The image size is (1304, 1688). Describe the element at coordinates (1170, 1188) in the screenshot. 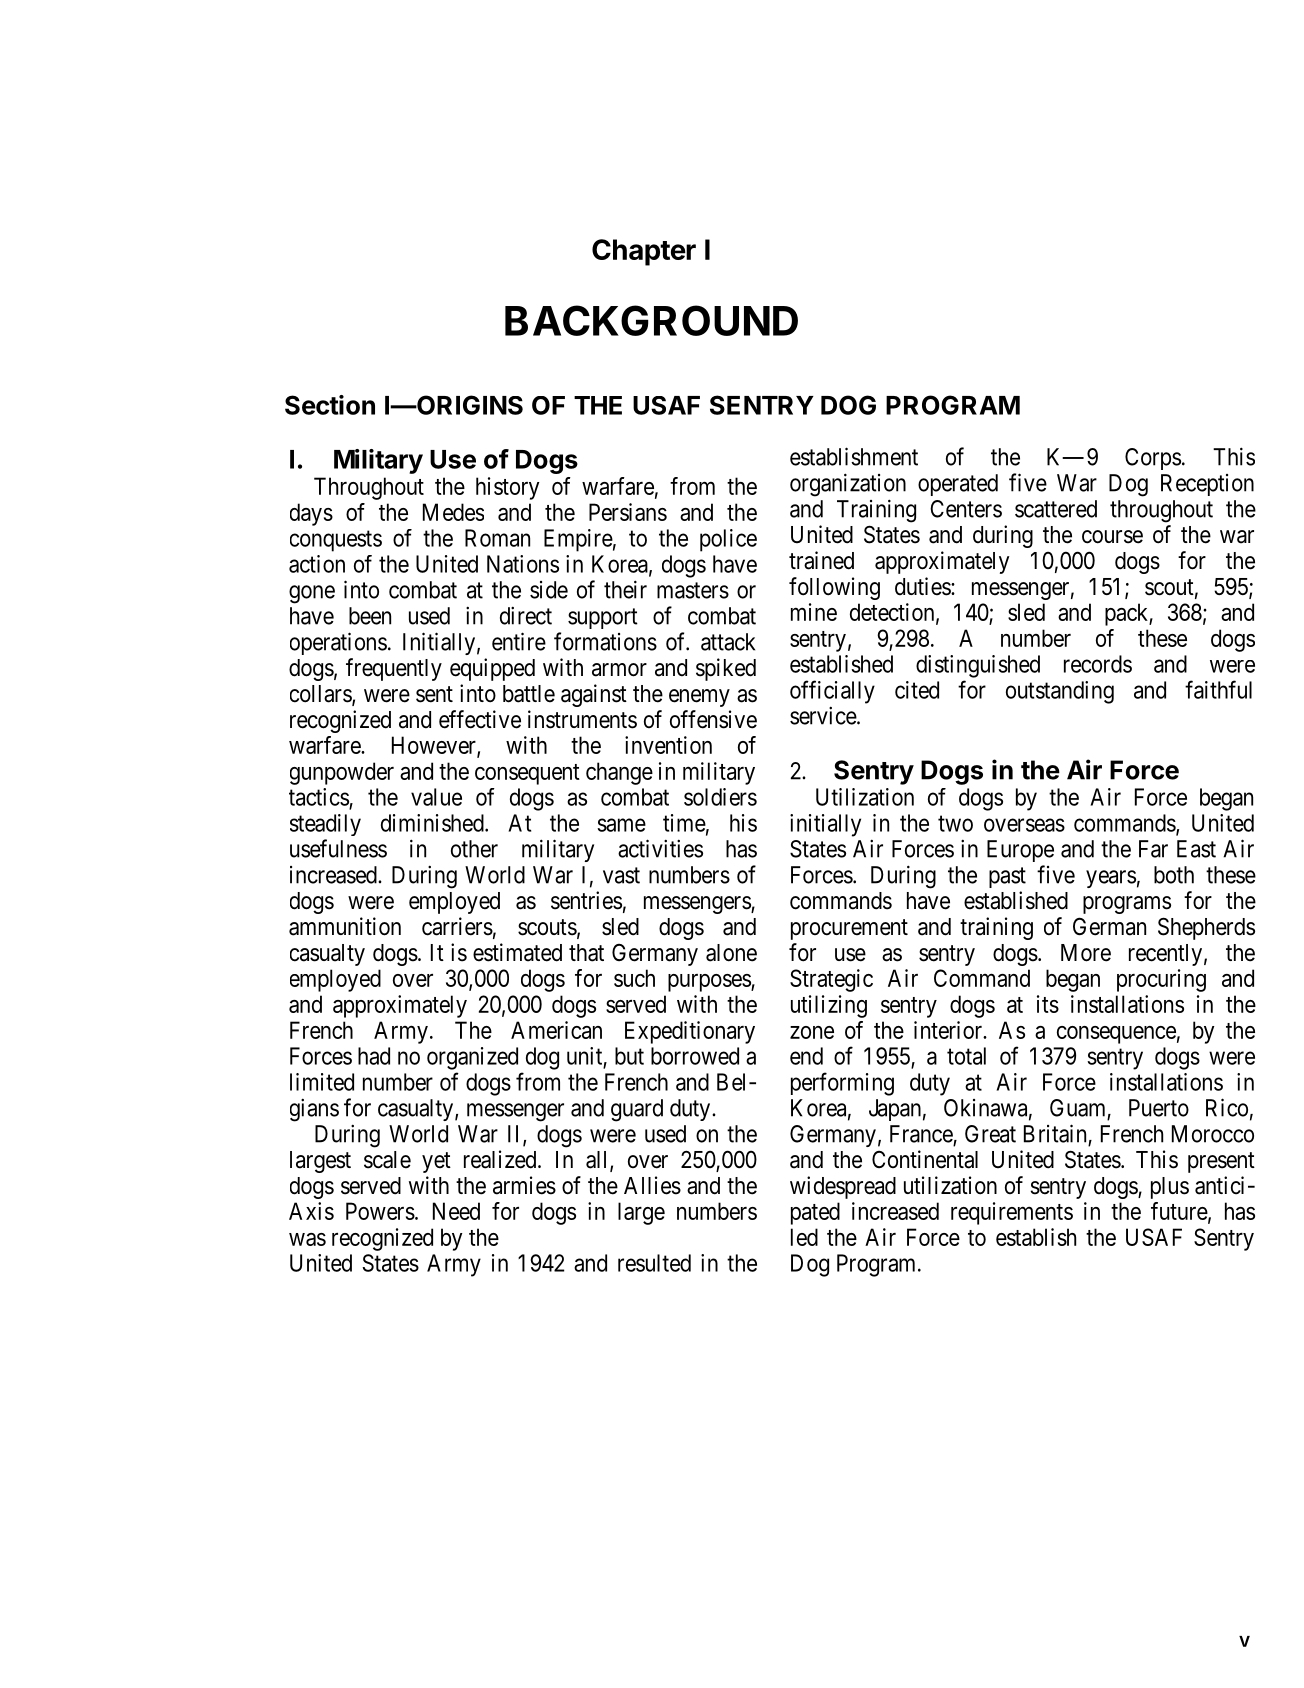

I see `plus` at that location.
